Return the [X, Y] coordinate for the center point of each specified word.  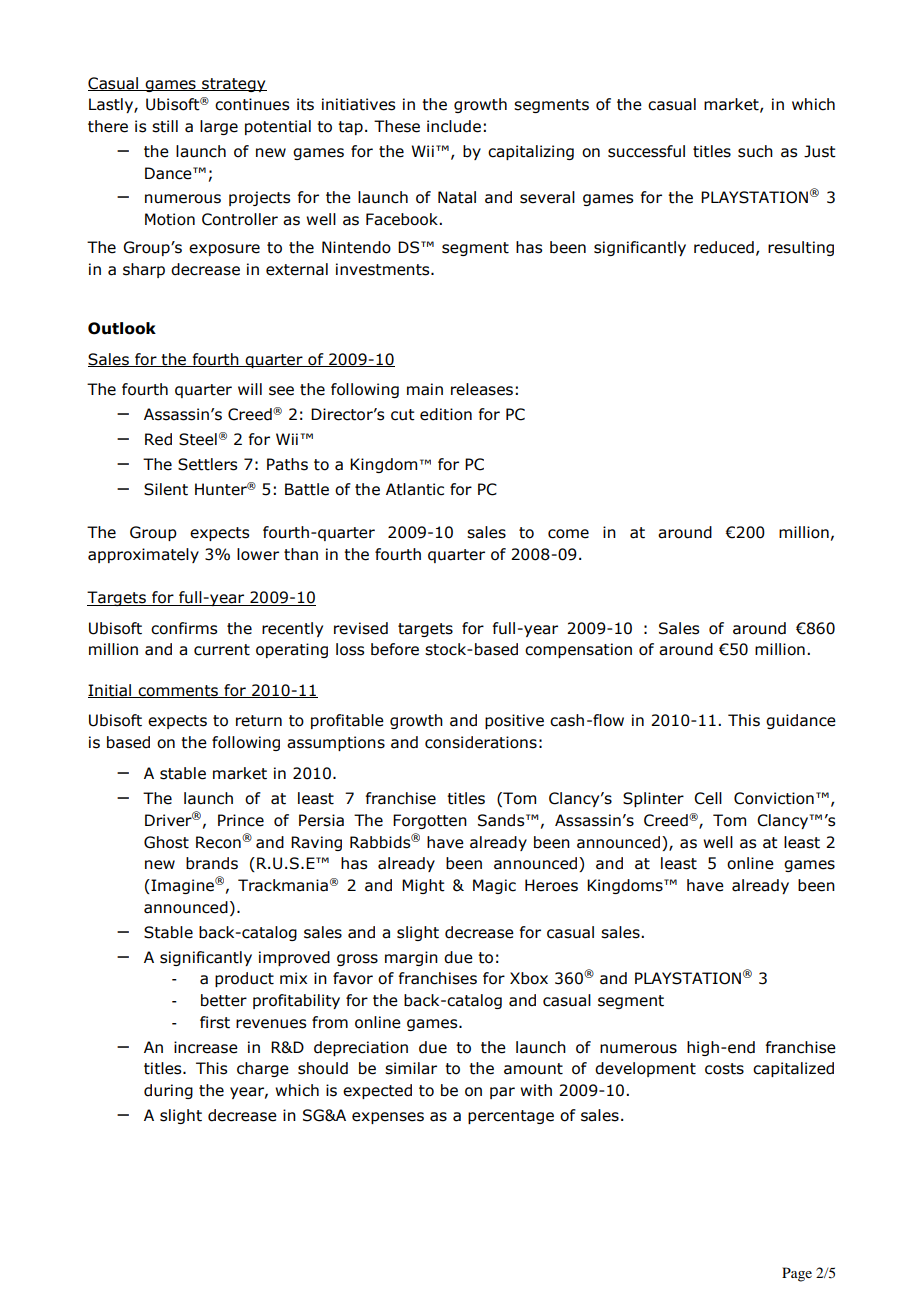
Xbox [529, 978]
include [454, 126]
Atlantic [415, 489]
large [219, 127]
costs [724, 1069]
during [168, 1091]
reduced [724, 247]
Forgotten [430, 821]
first [215, 1022]
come [568, 534]
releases [482, 389]
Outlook [122, 328]
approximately [143, 555]
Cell [708, 798]
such [755, 151]
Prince [241, 820]
